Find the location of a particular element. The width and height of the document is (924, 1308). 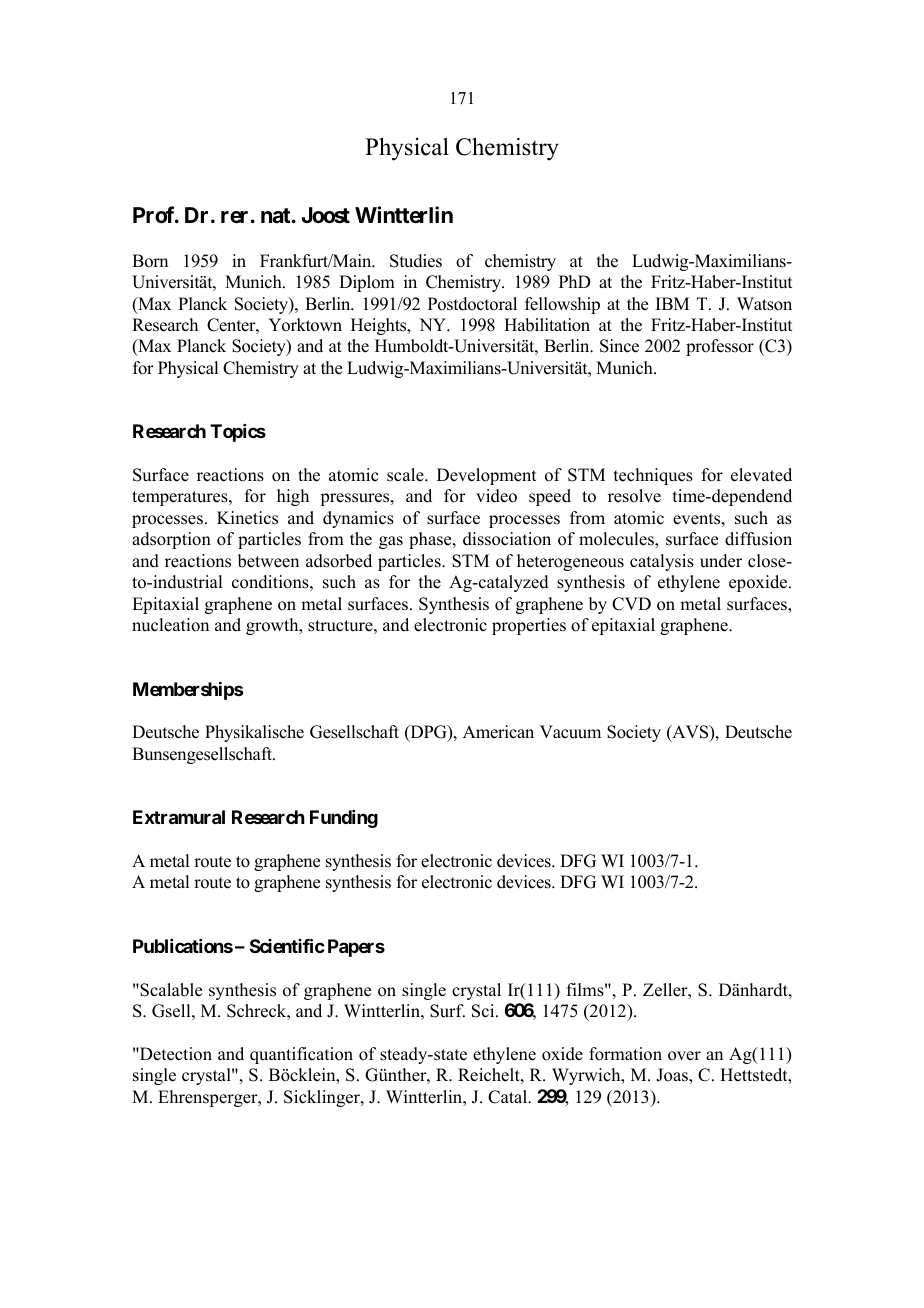

techniques is located at coordinates (653, 476).
